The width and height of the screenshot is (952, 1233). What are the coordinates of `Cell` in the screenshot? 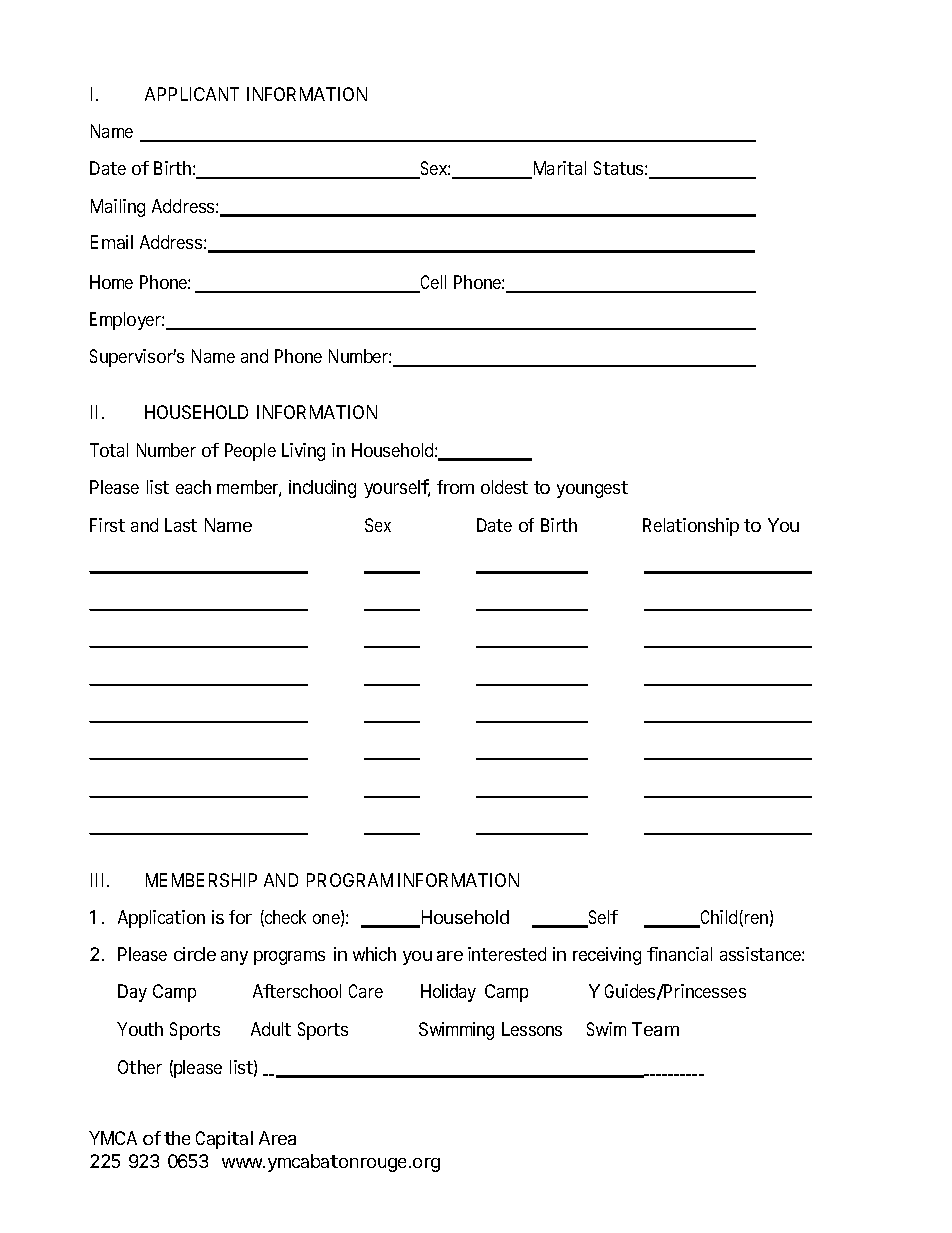 It's located at (432, 283).
